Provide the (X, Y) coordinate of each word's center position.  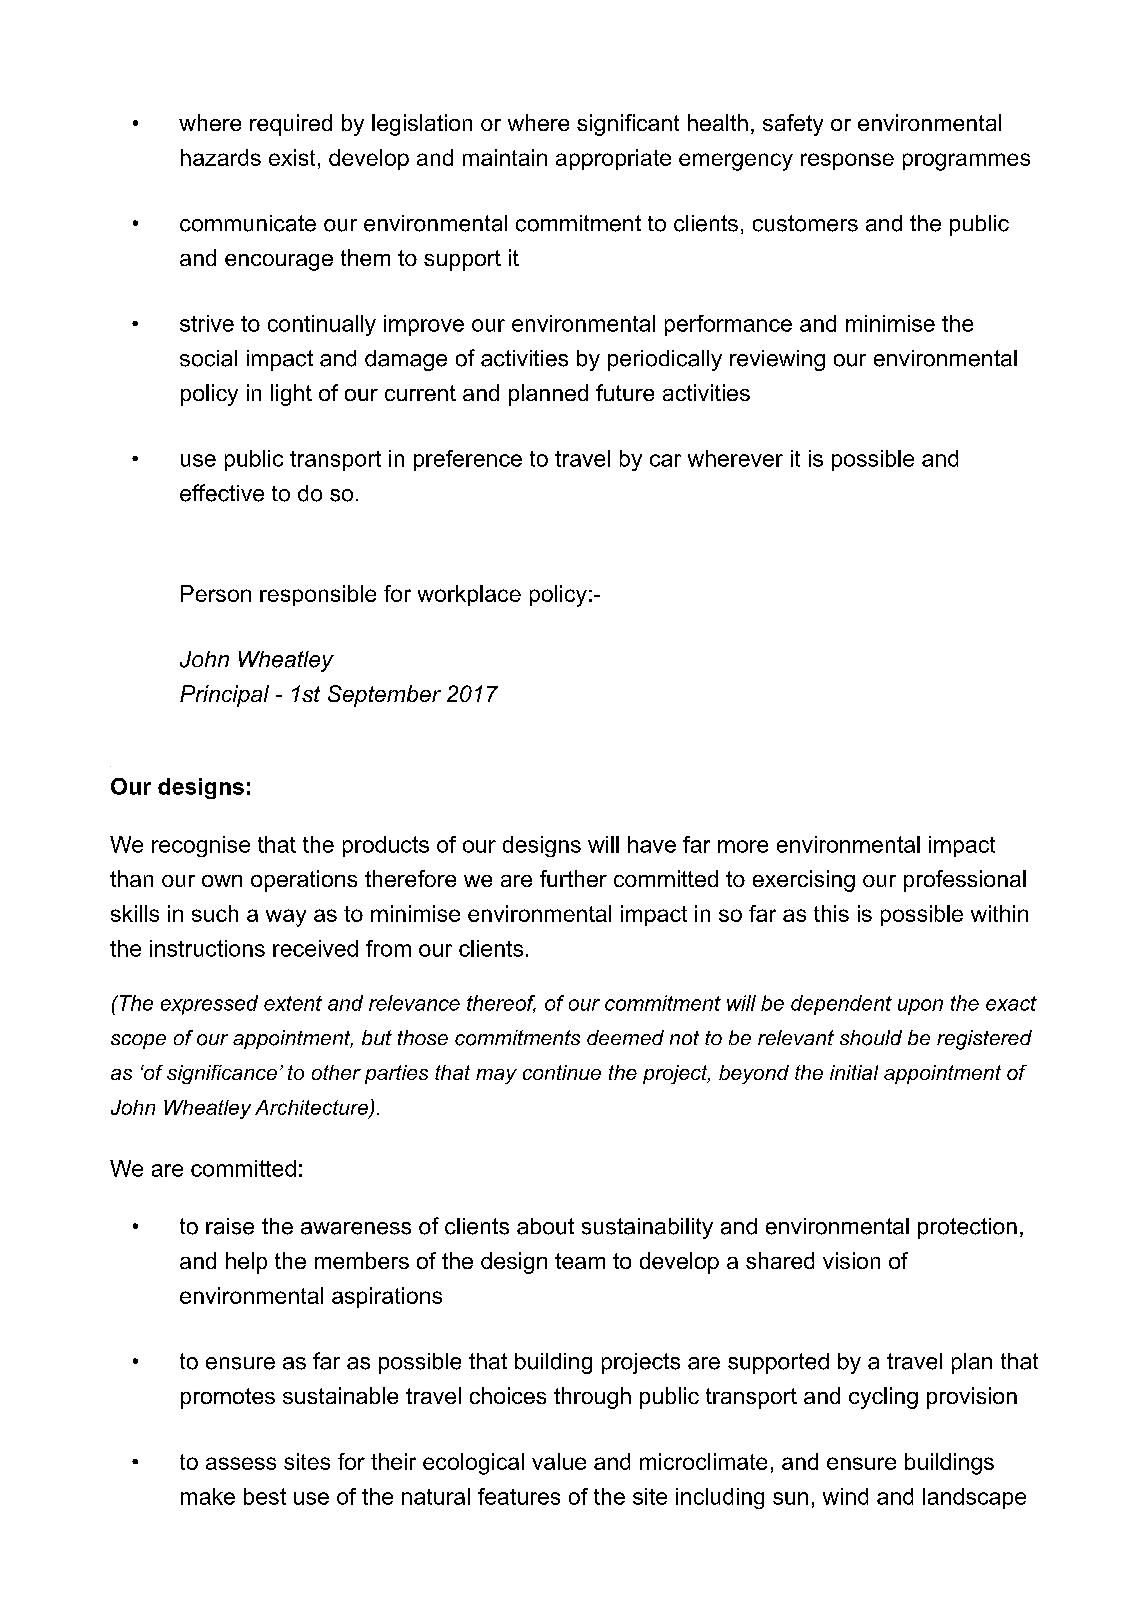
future (625, 392)
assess (241, 1463)
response (847, 161)
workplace (469, 595)
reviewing (777, 360)
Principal (224, 696)
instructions (207, 948)
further (573, 878)
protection (967, 1228)
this (831, 913)
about (545, 1226)
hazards (221, 157)
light (291, 395)
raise (230, 1226)
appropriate (613, 159)
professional (965, 881)
